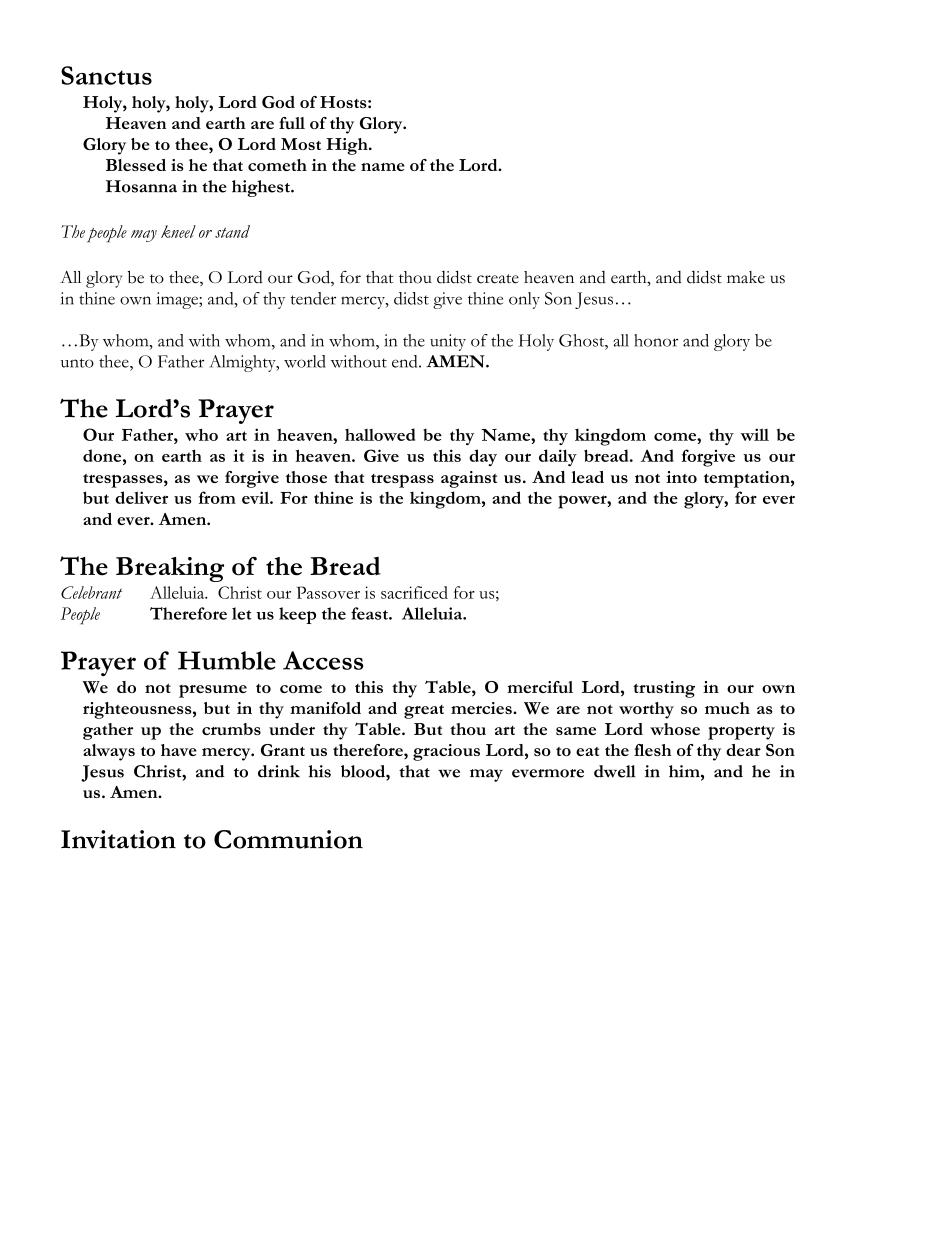 This page has width=952, height=1233. What do you see at coordinates (178, 231) in the page?
I see `kneel` at bounding box center [178, 231].
